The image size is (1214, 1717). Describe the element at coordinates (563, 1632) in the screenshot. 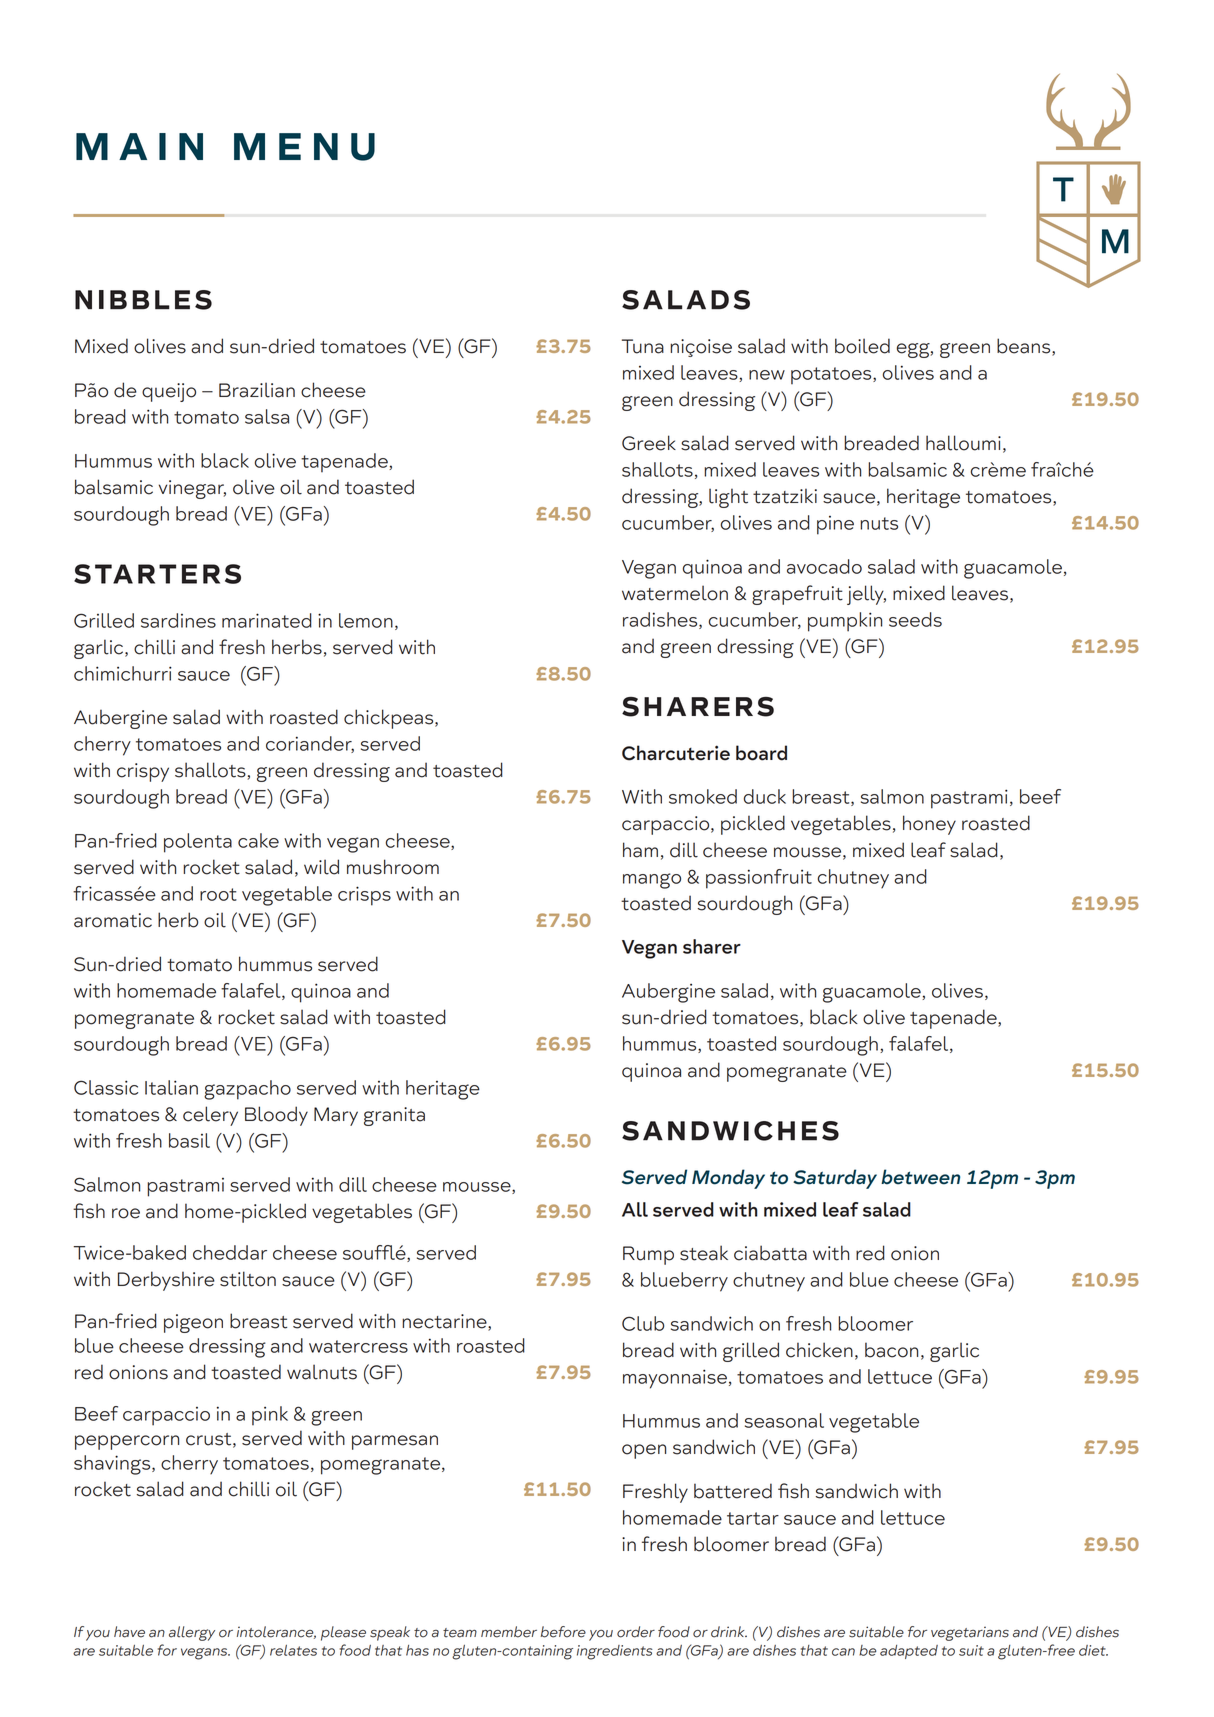

I see `before` at that location.
